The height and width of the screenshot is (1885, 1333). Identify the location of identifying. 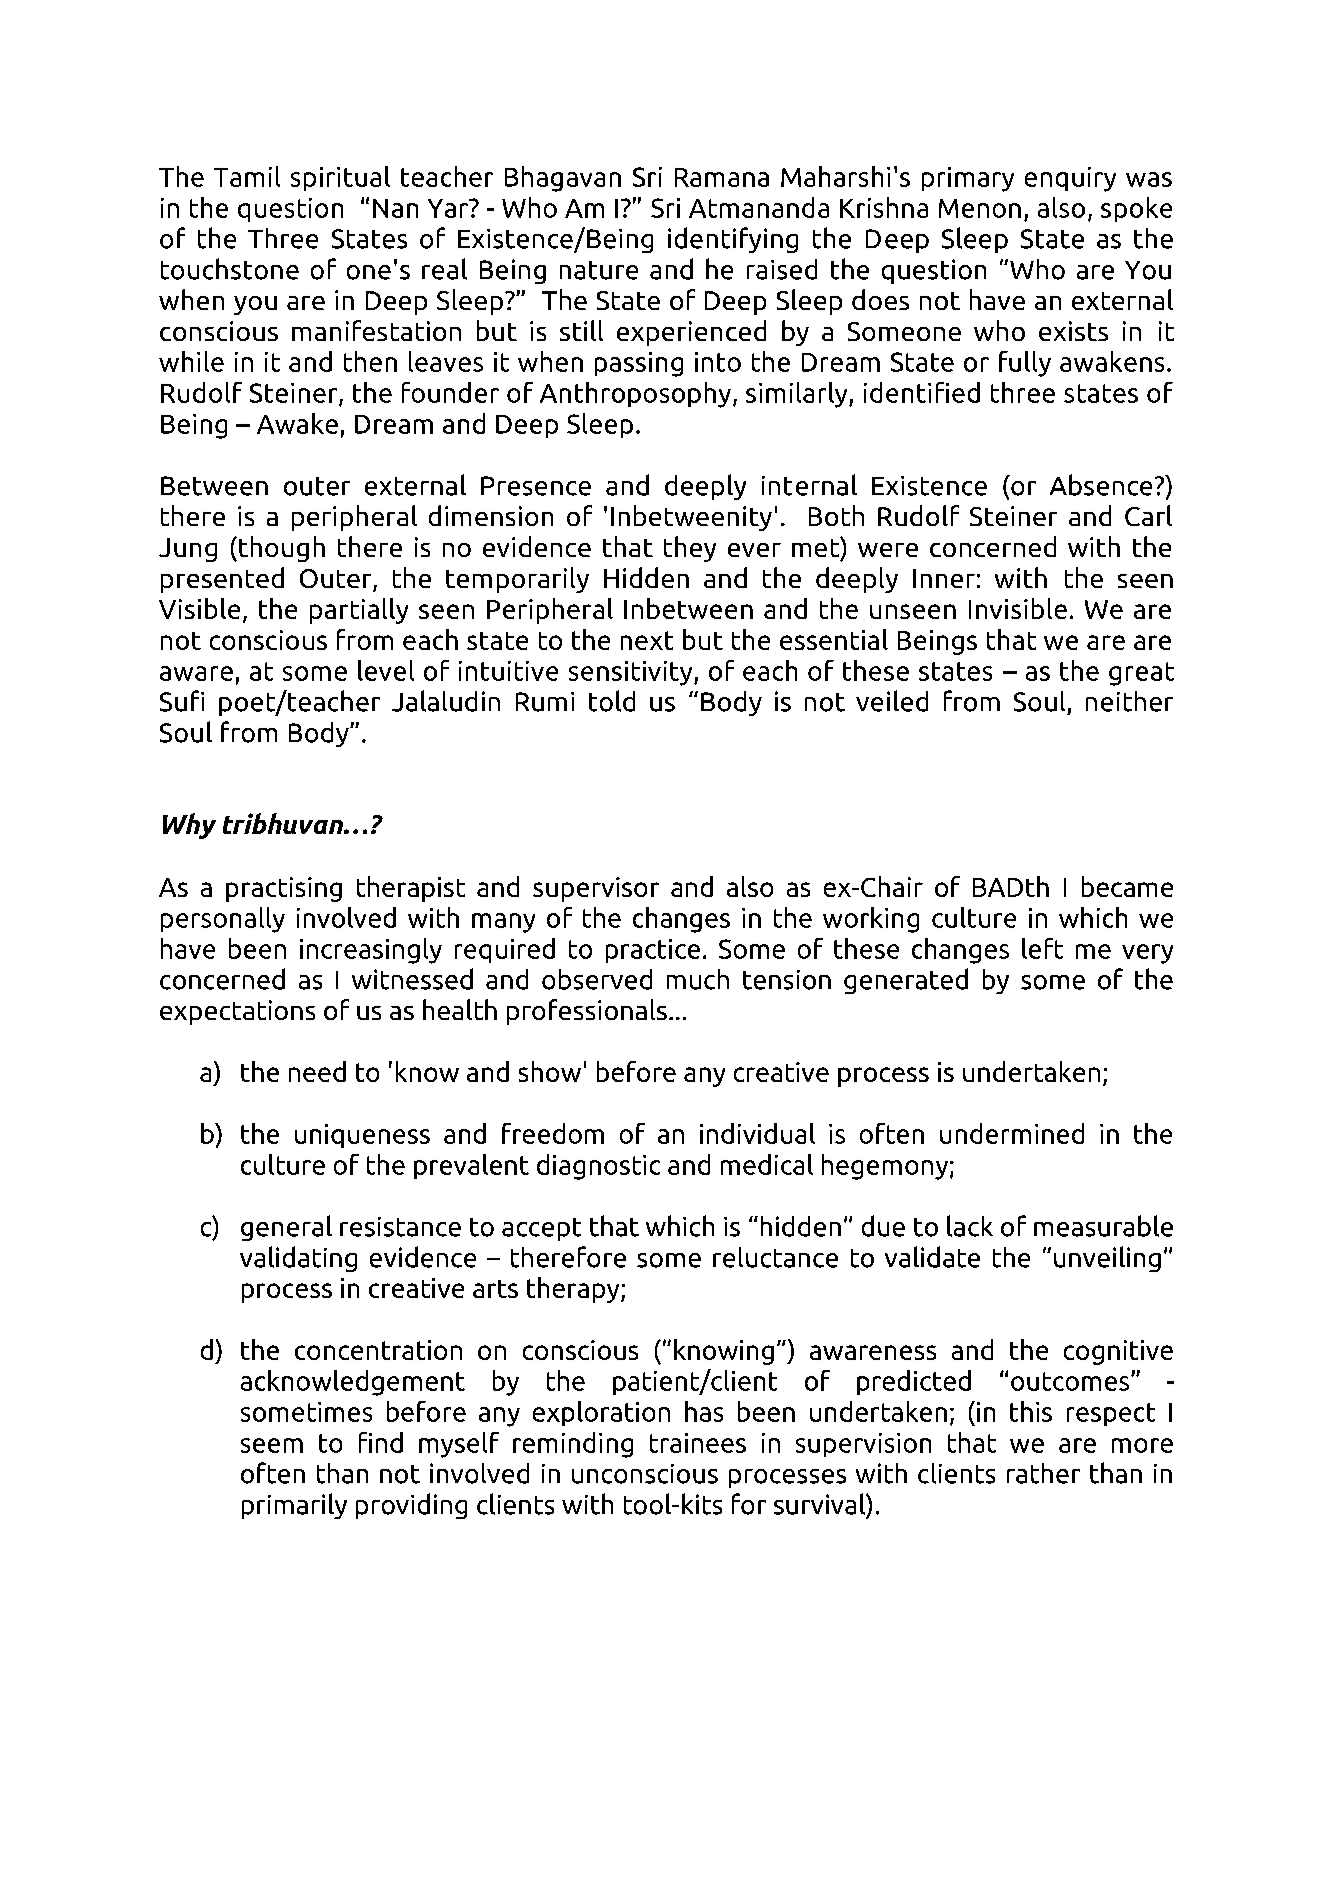
(733, 240).
